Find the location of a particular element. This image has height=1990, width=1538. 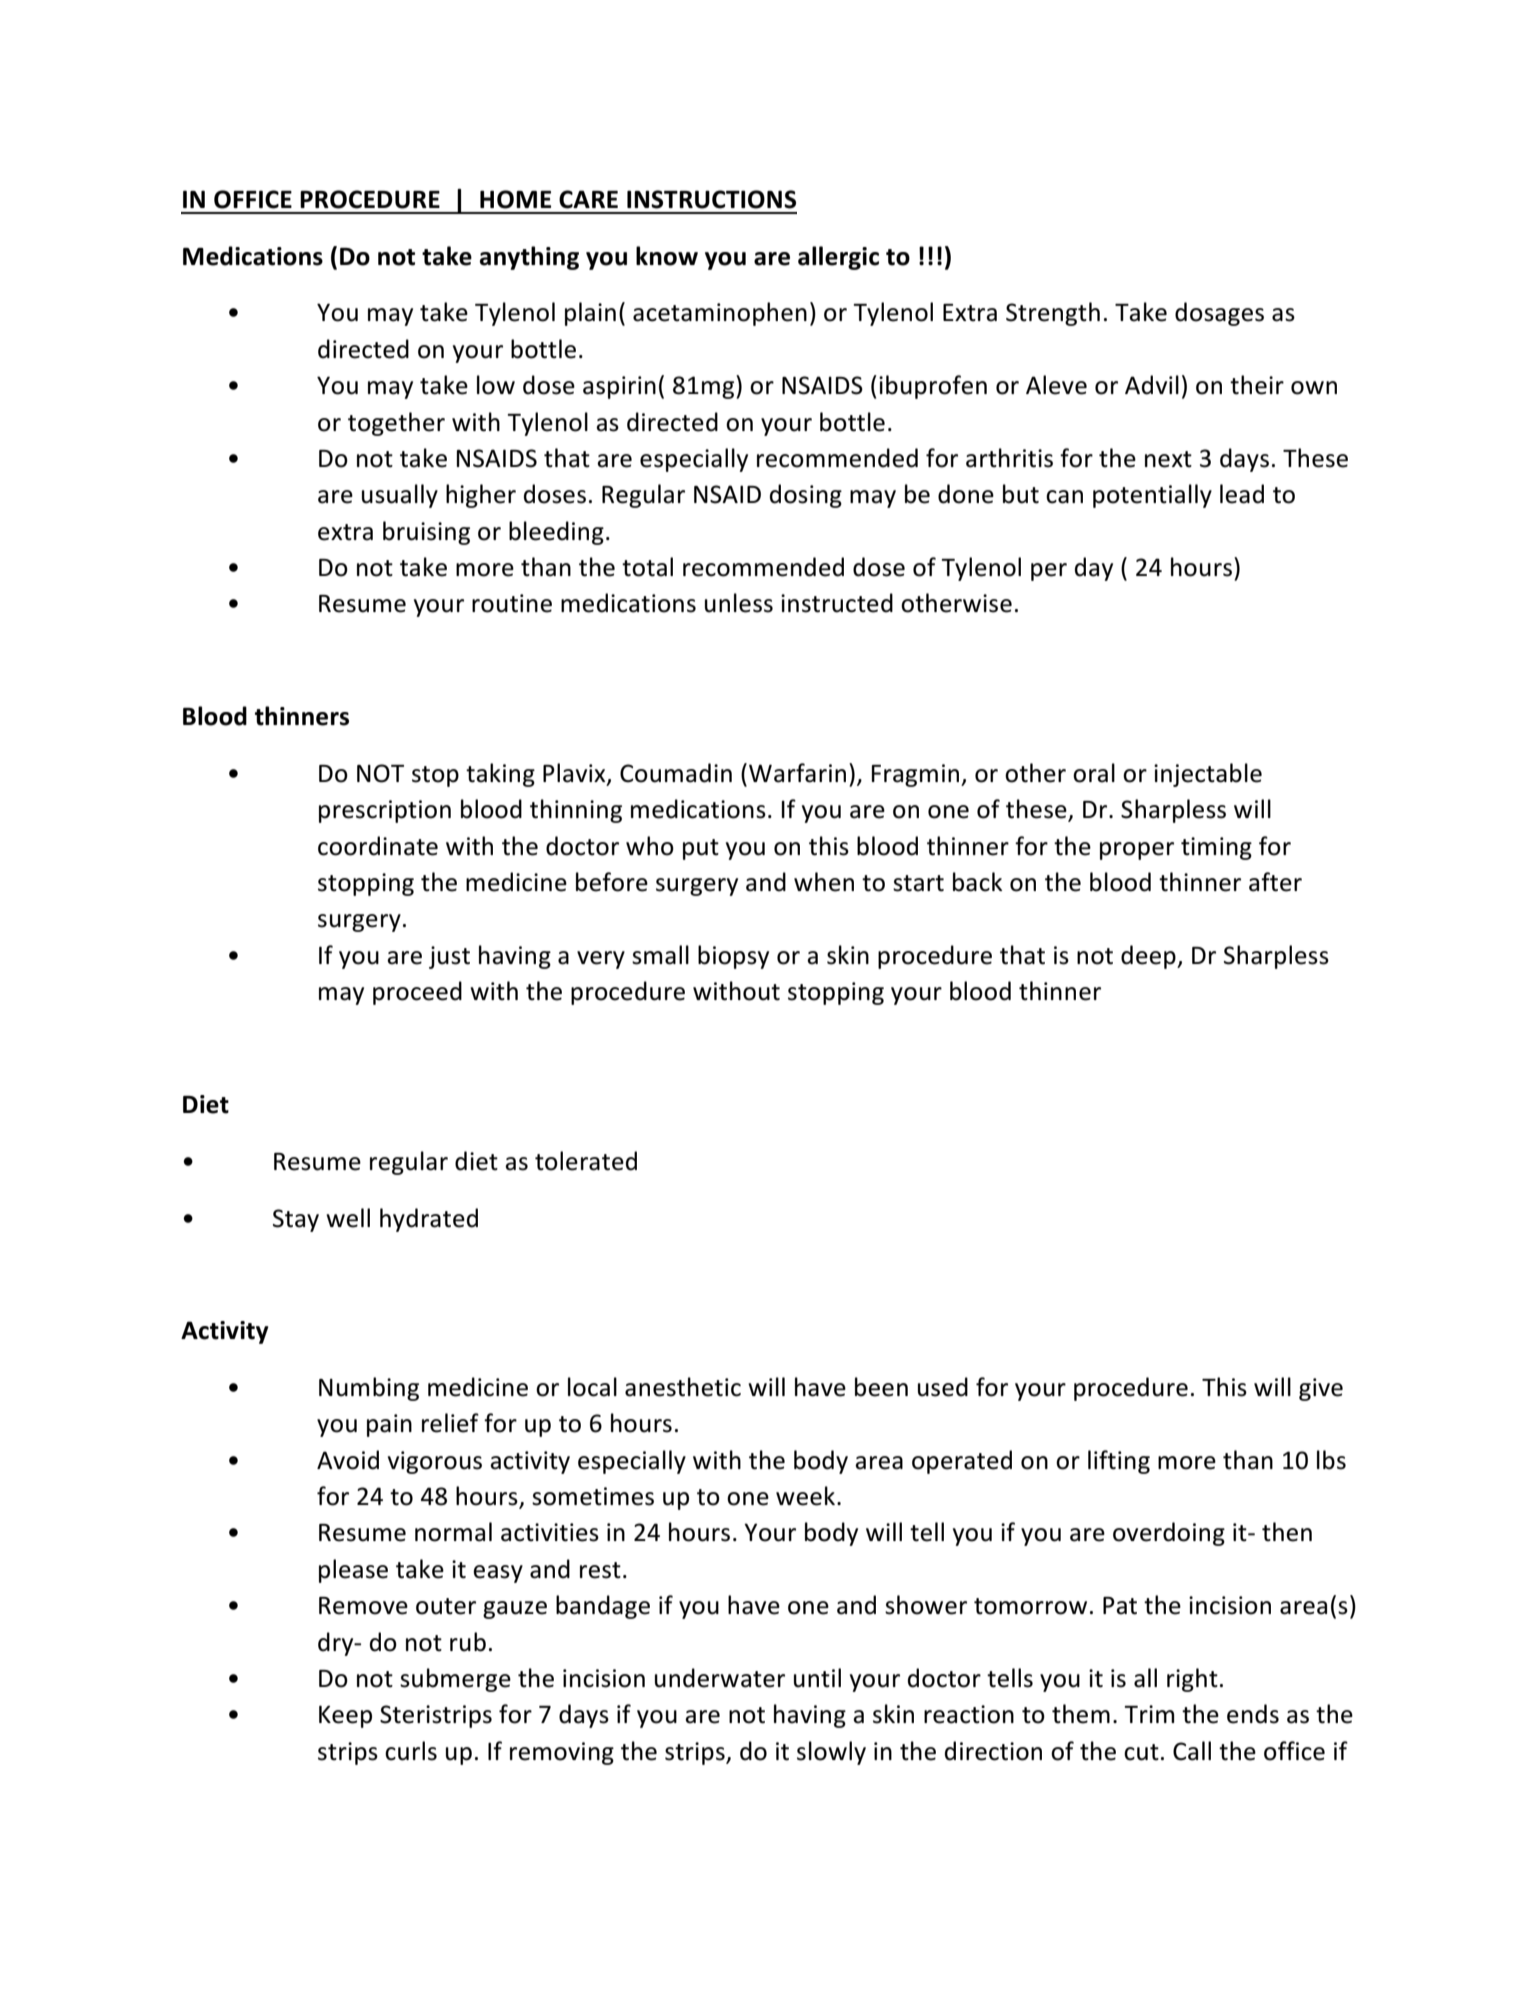

until is located at coordinates (817, 1678).
